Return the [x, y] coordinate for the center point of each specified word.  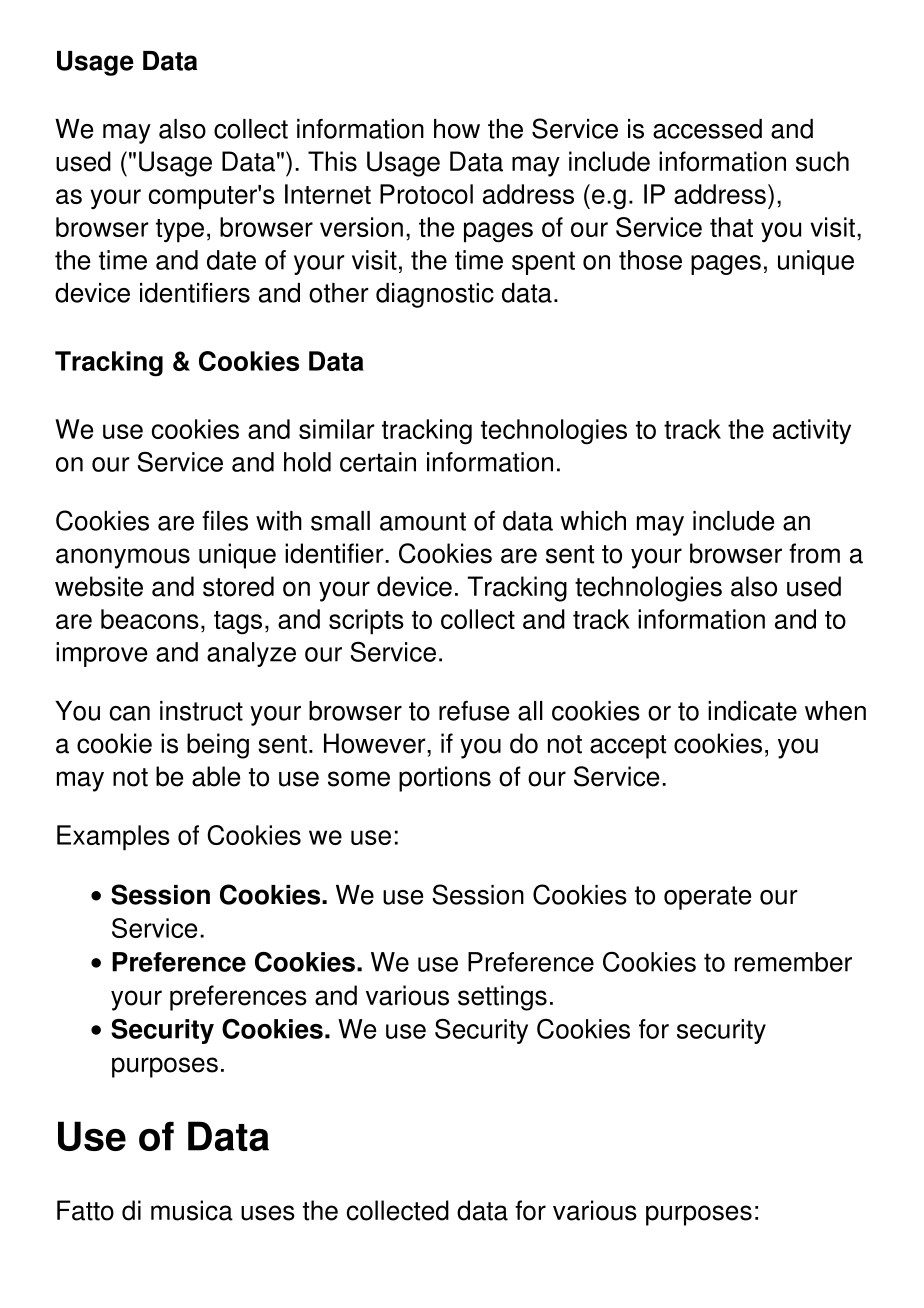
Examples [113, 838]
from [814, 553]
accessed [707, 129]
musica [192, 1210]
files [225, 521]
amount [423, 521]
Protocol [426, 194]
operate [707, 898]
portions [445, 779]
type [180, 231]
